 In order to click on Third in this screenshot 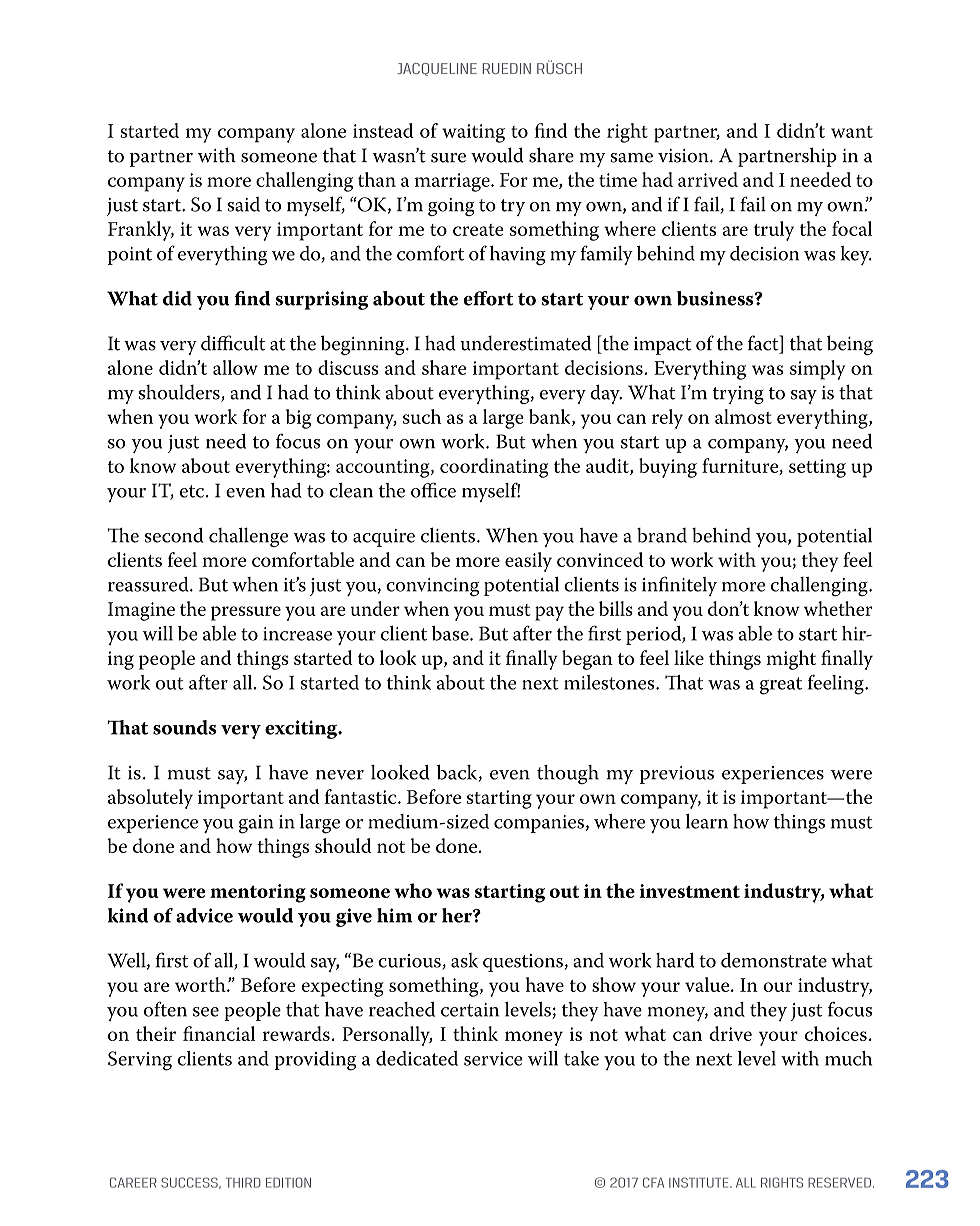, I will do `click(243, 1183)`.
